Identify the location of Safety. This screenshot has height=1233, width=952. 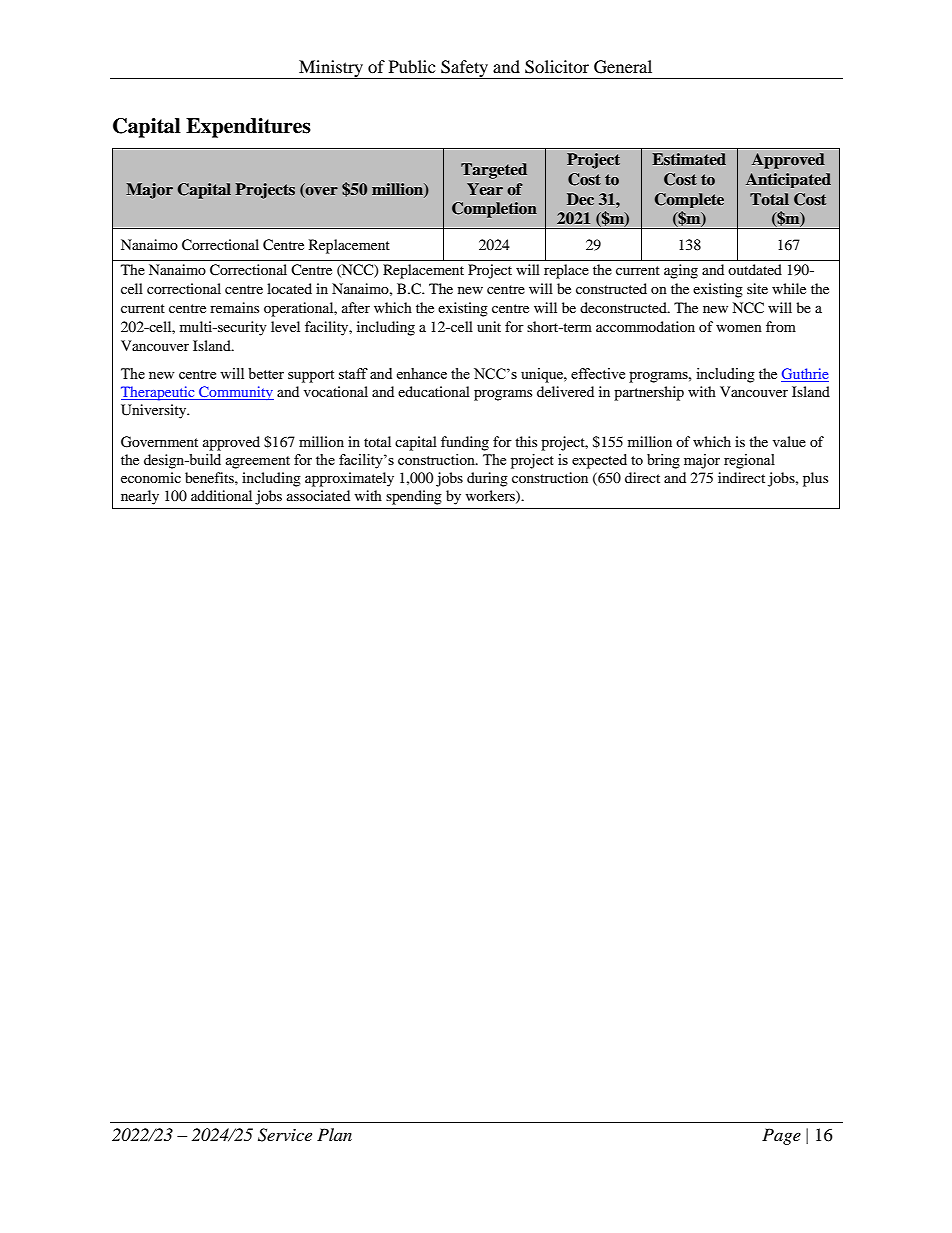
(464, 69).
